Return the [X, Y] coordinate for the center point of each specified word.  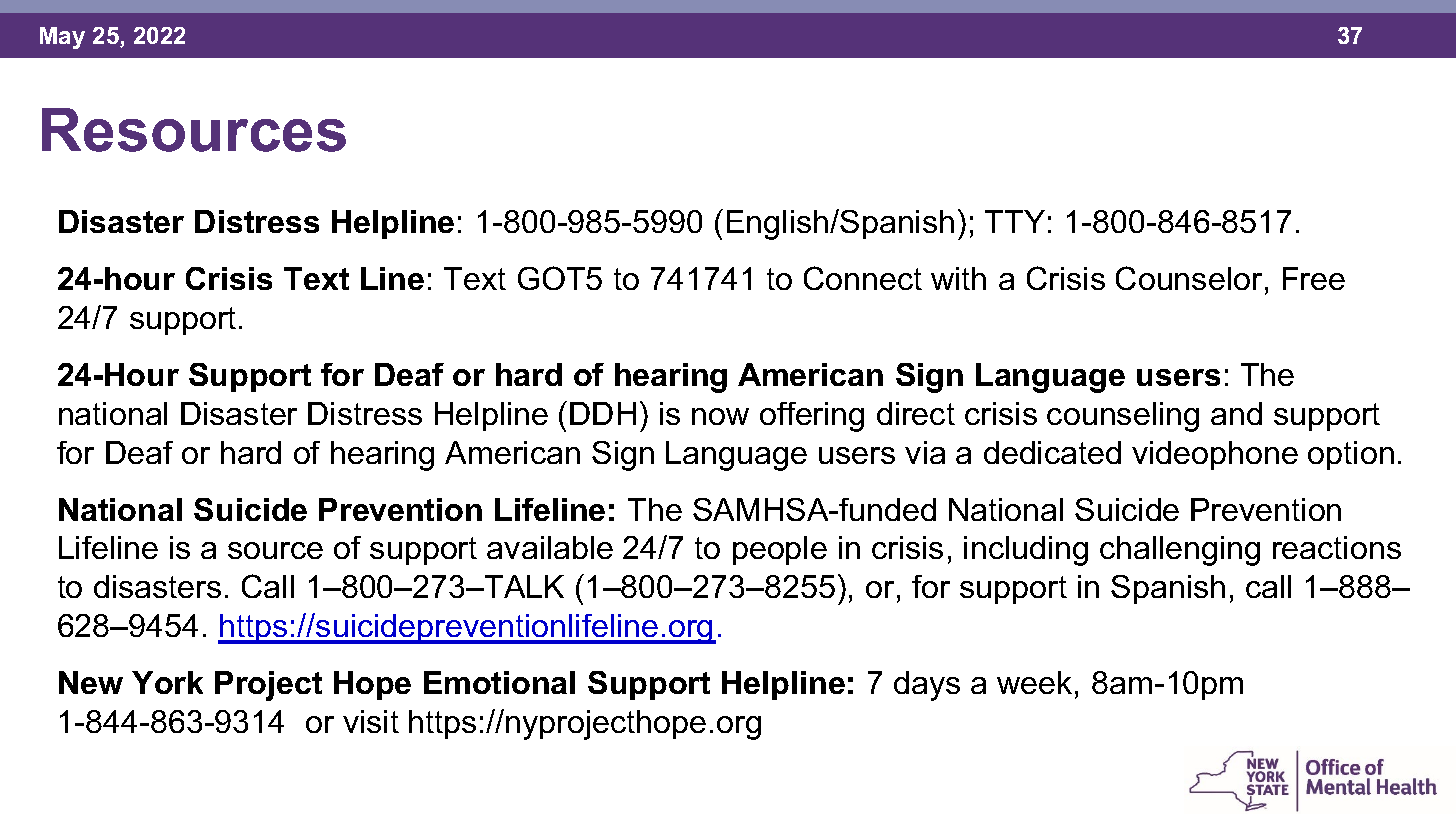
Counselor [1189, 278]
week [1034, 682]
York [167, 682]
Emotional [499, 682]
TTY [1015, 221]
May [62, 38]
